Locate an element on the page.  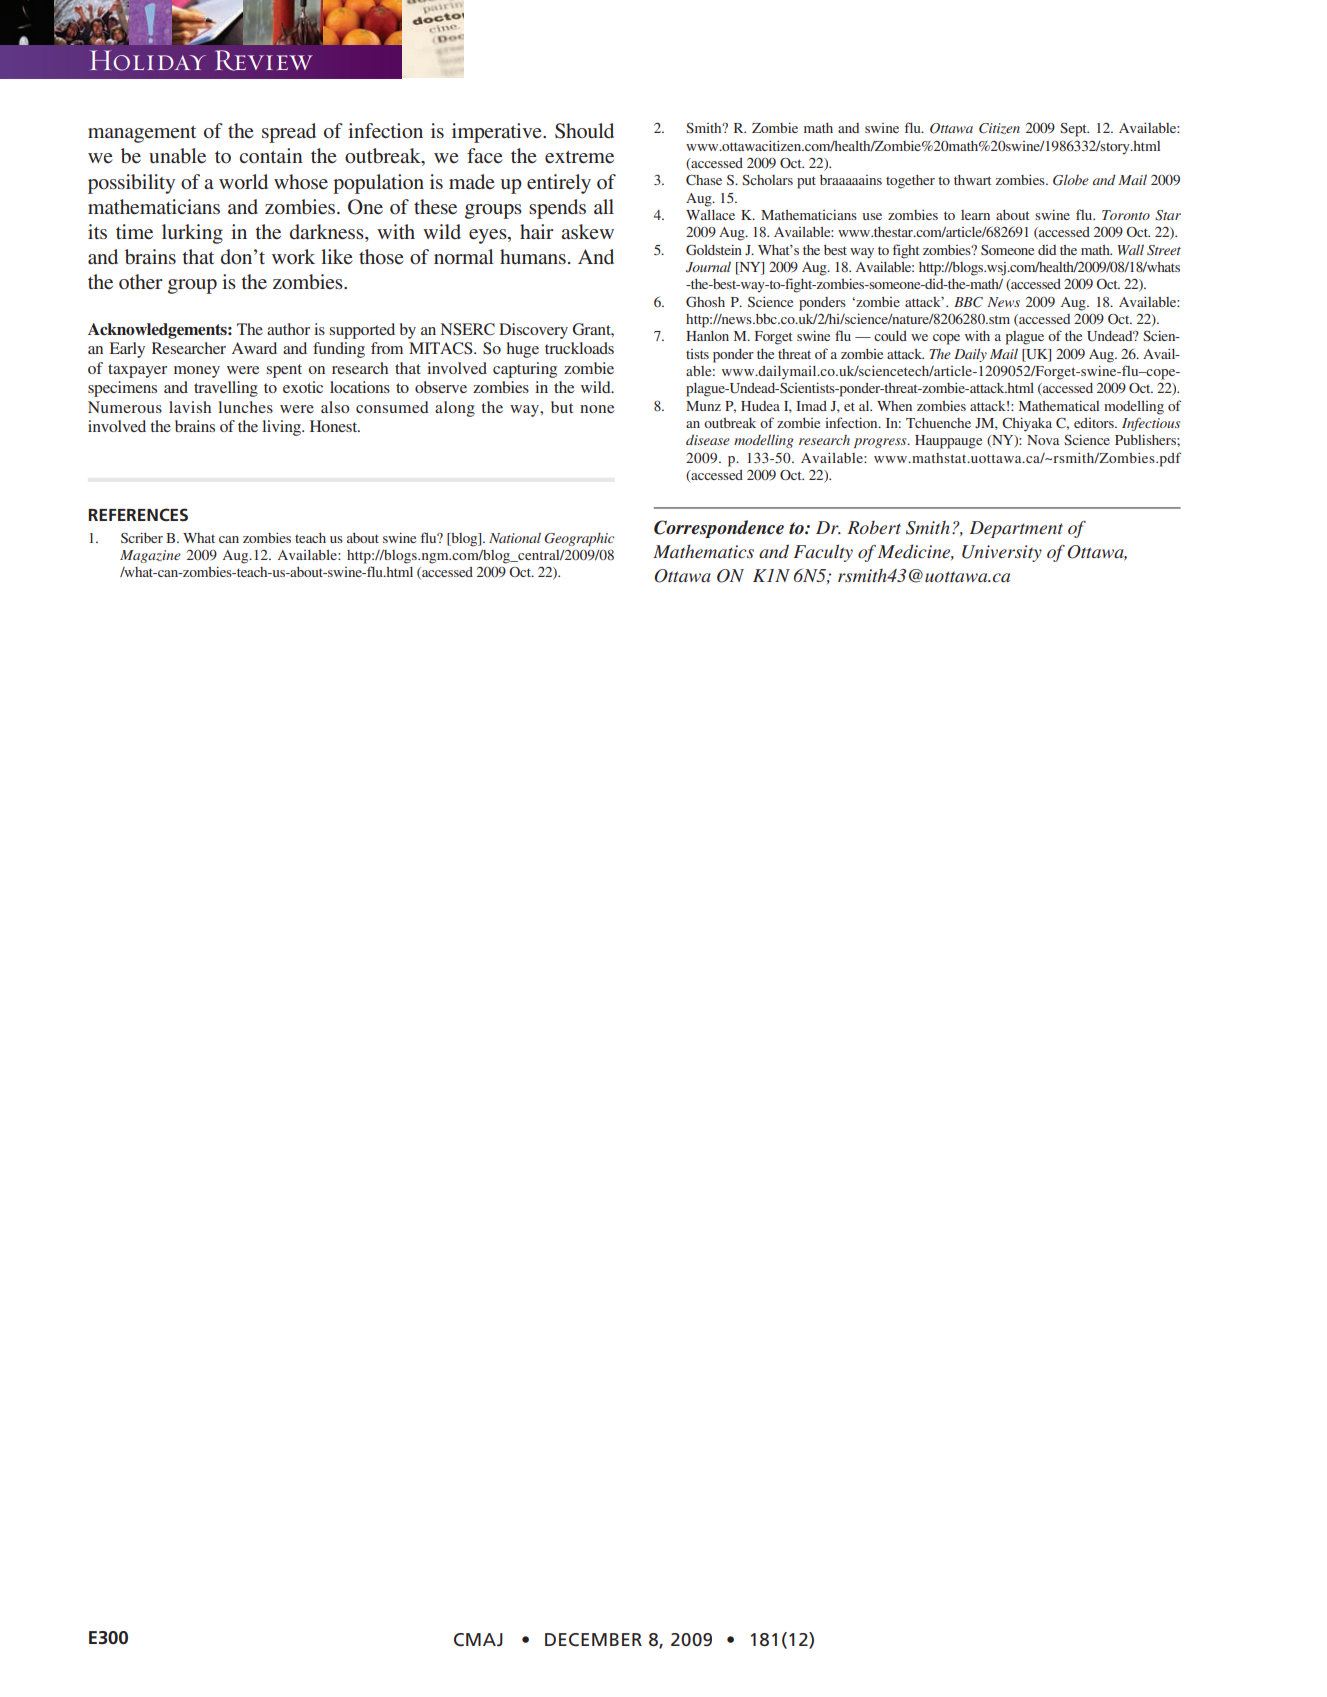
DECEMBER is located at coordinates (593, 1640).
